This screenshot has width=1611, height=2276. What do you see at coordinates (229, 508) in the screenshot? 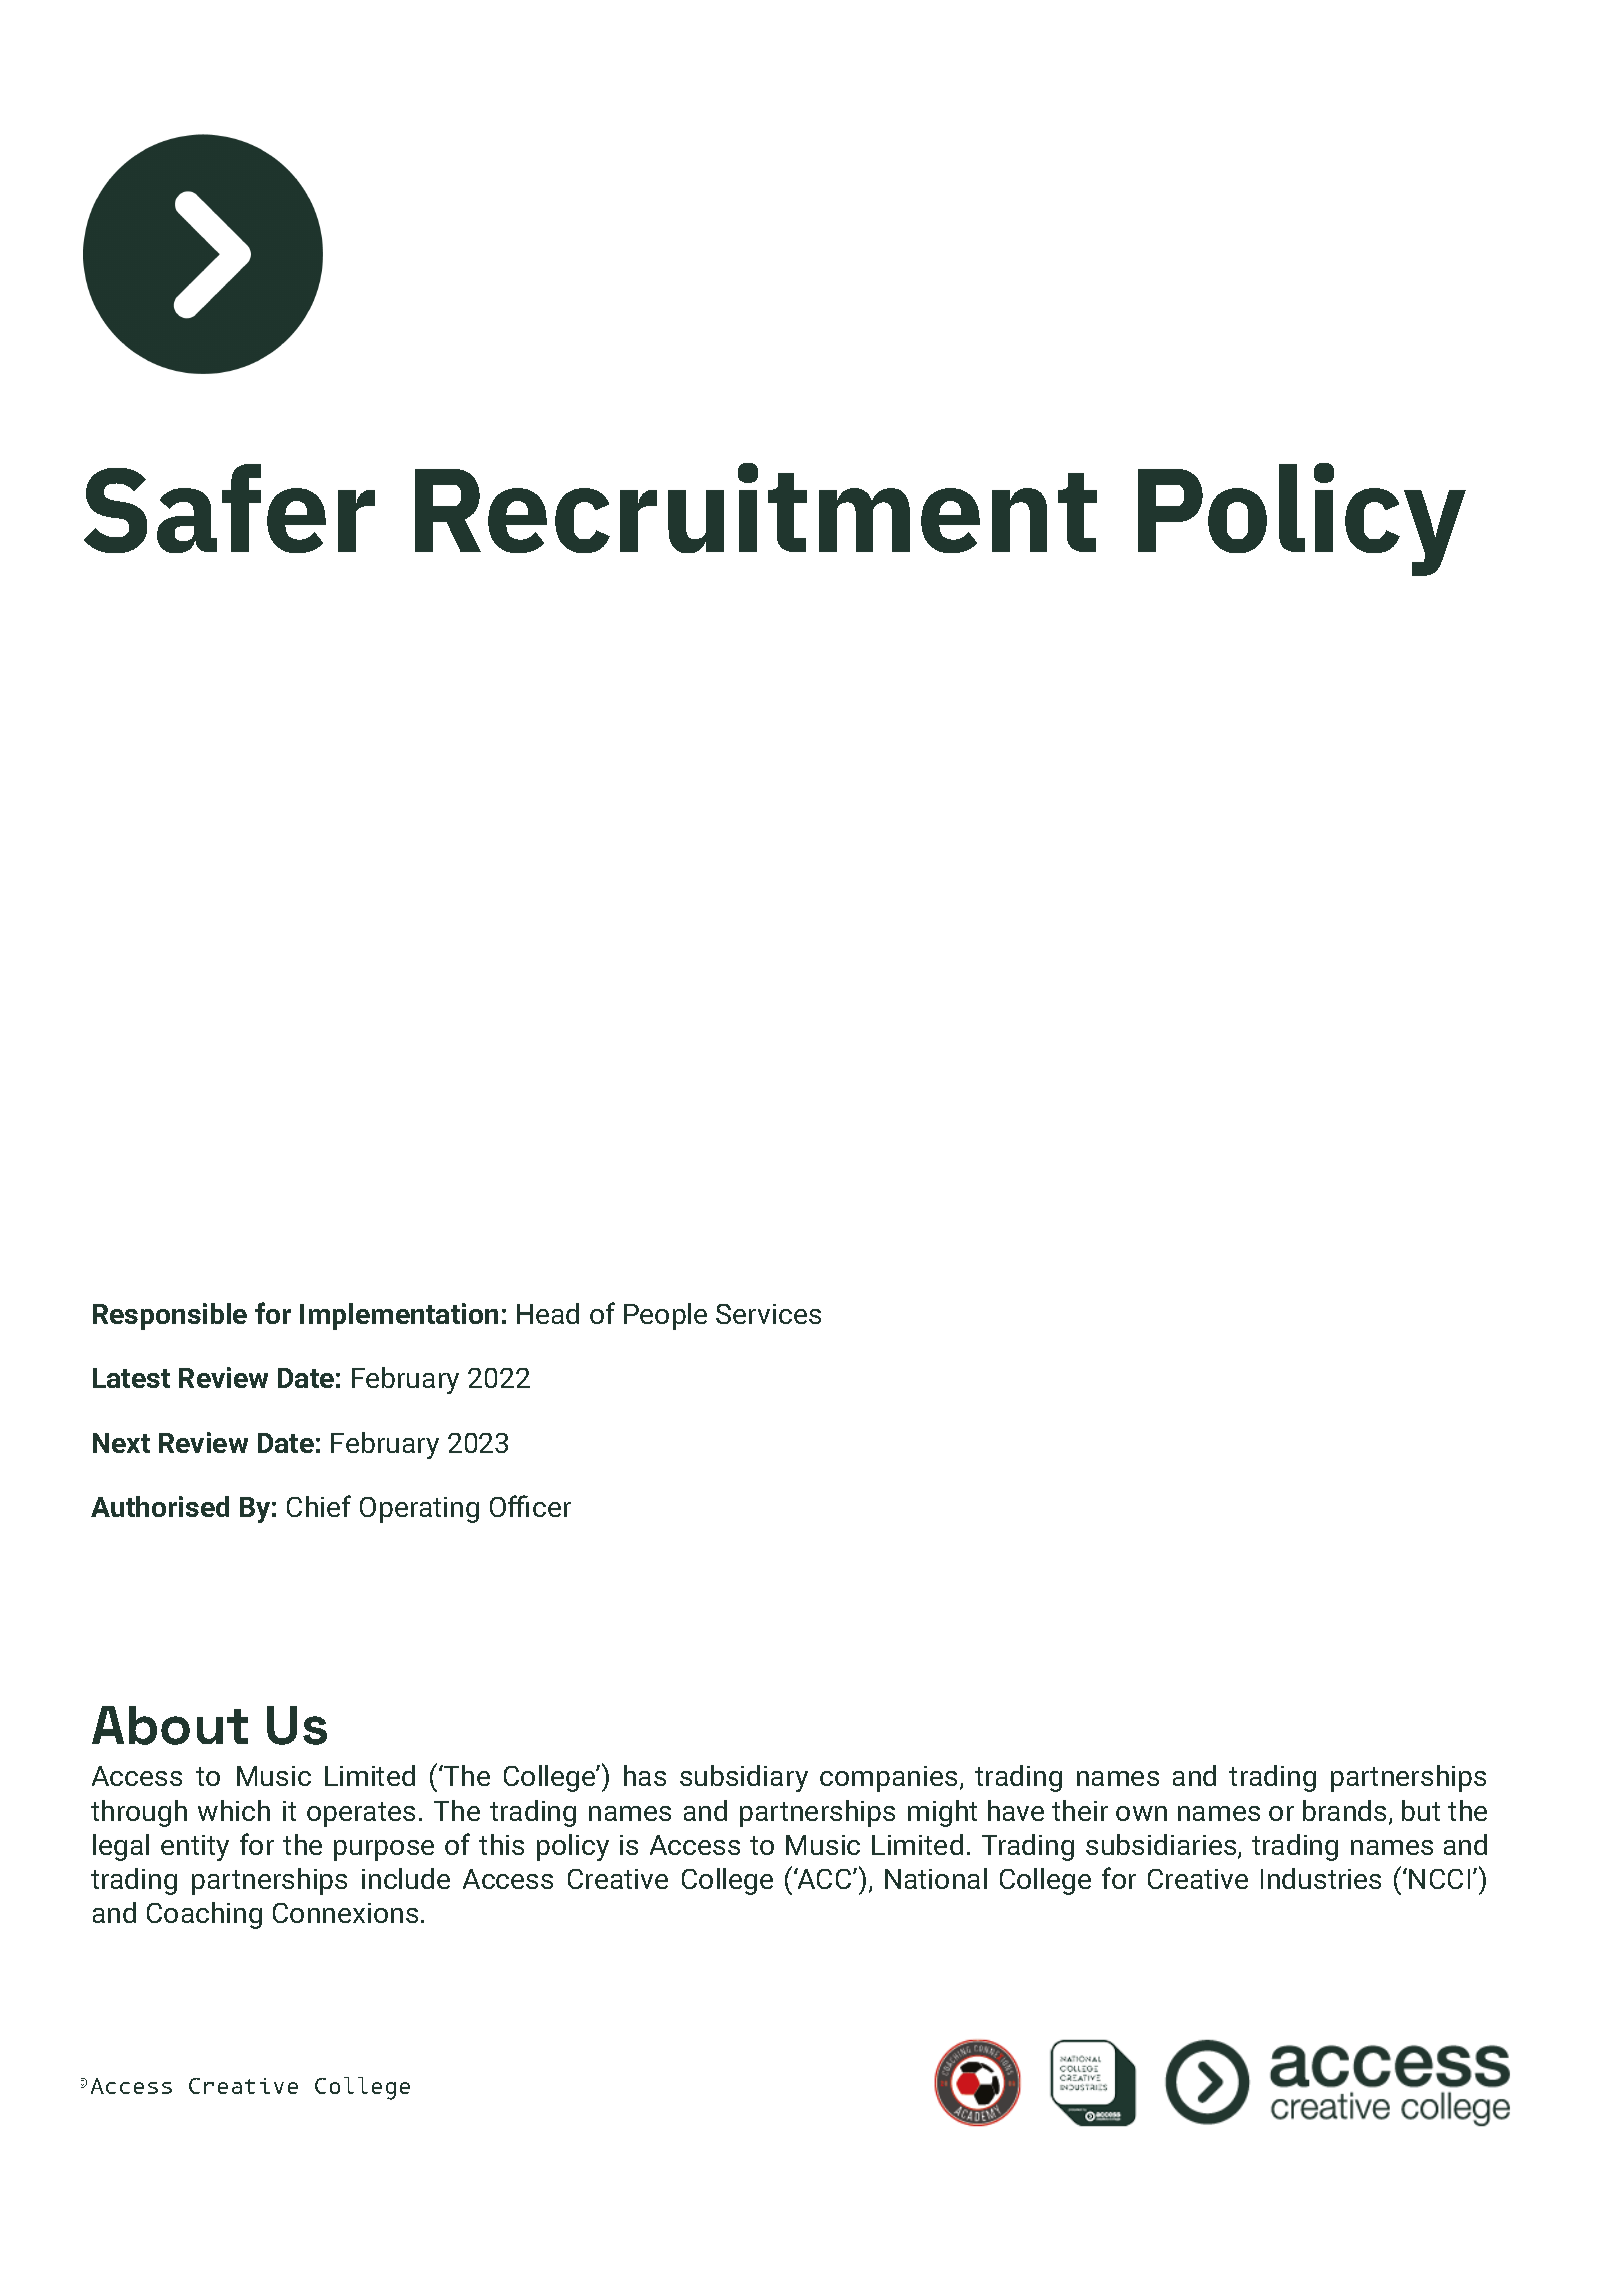
I see `Safer` at bounding box center [229, 508].
